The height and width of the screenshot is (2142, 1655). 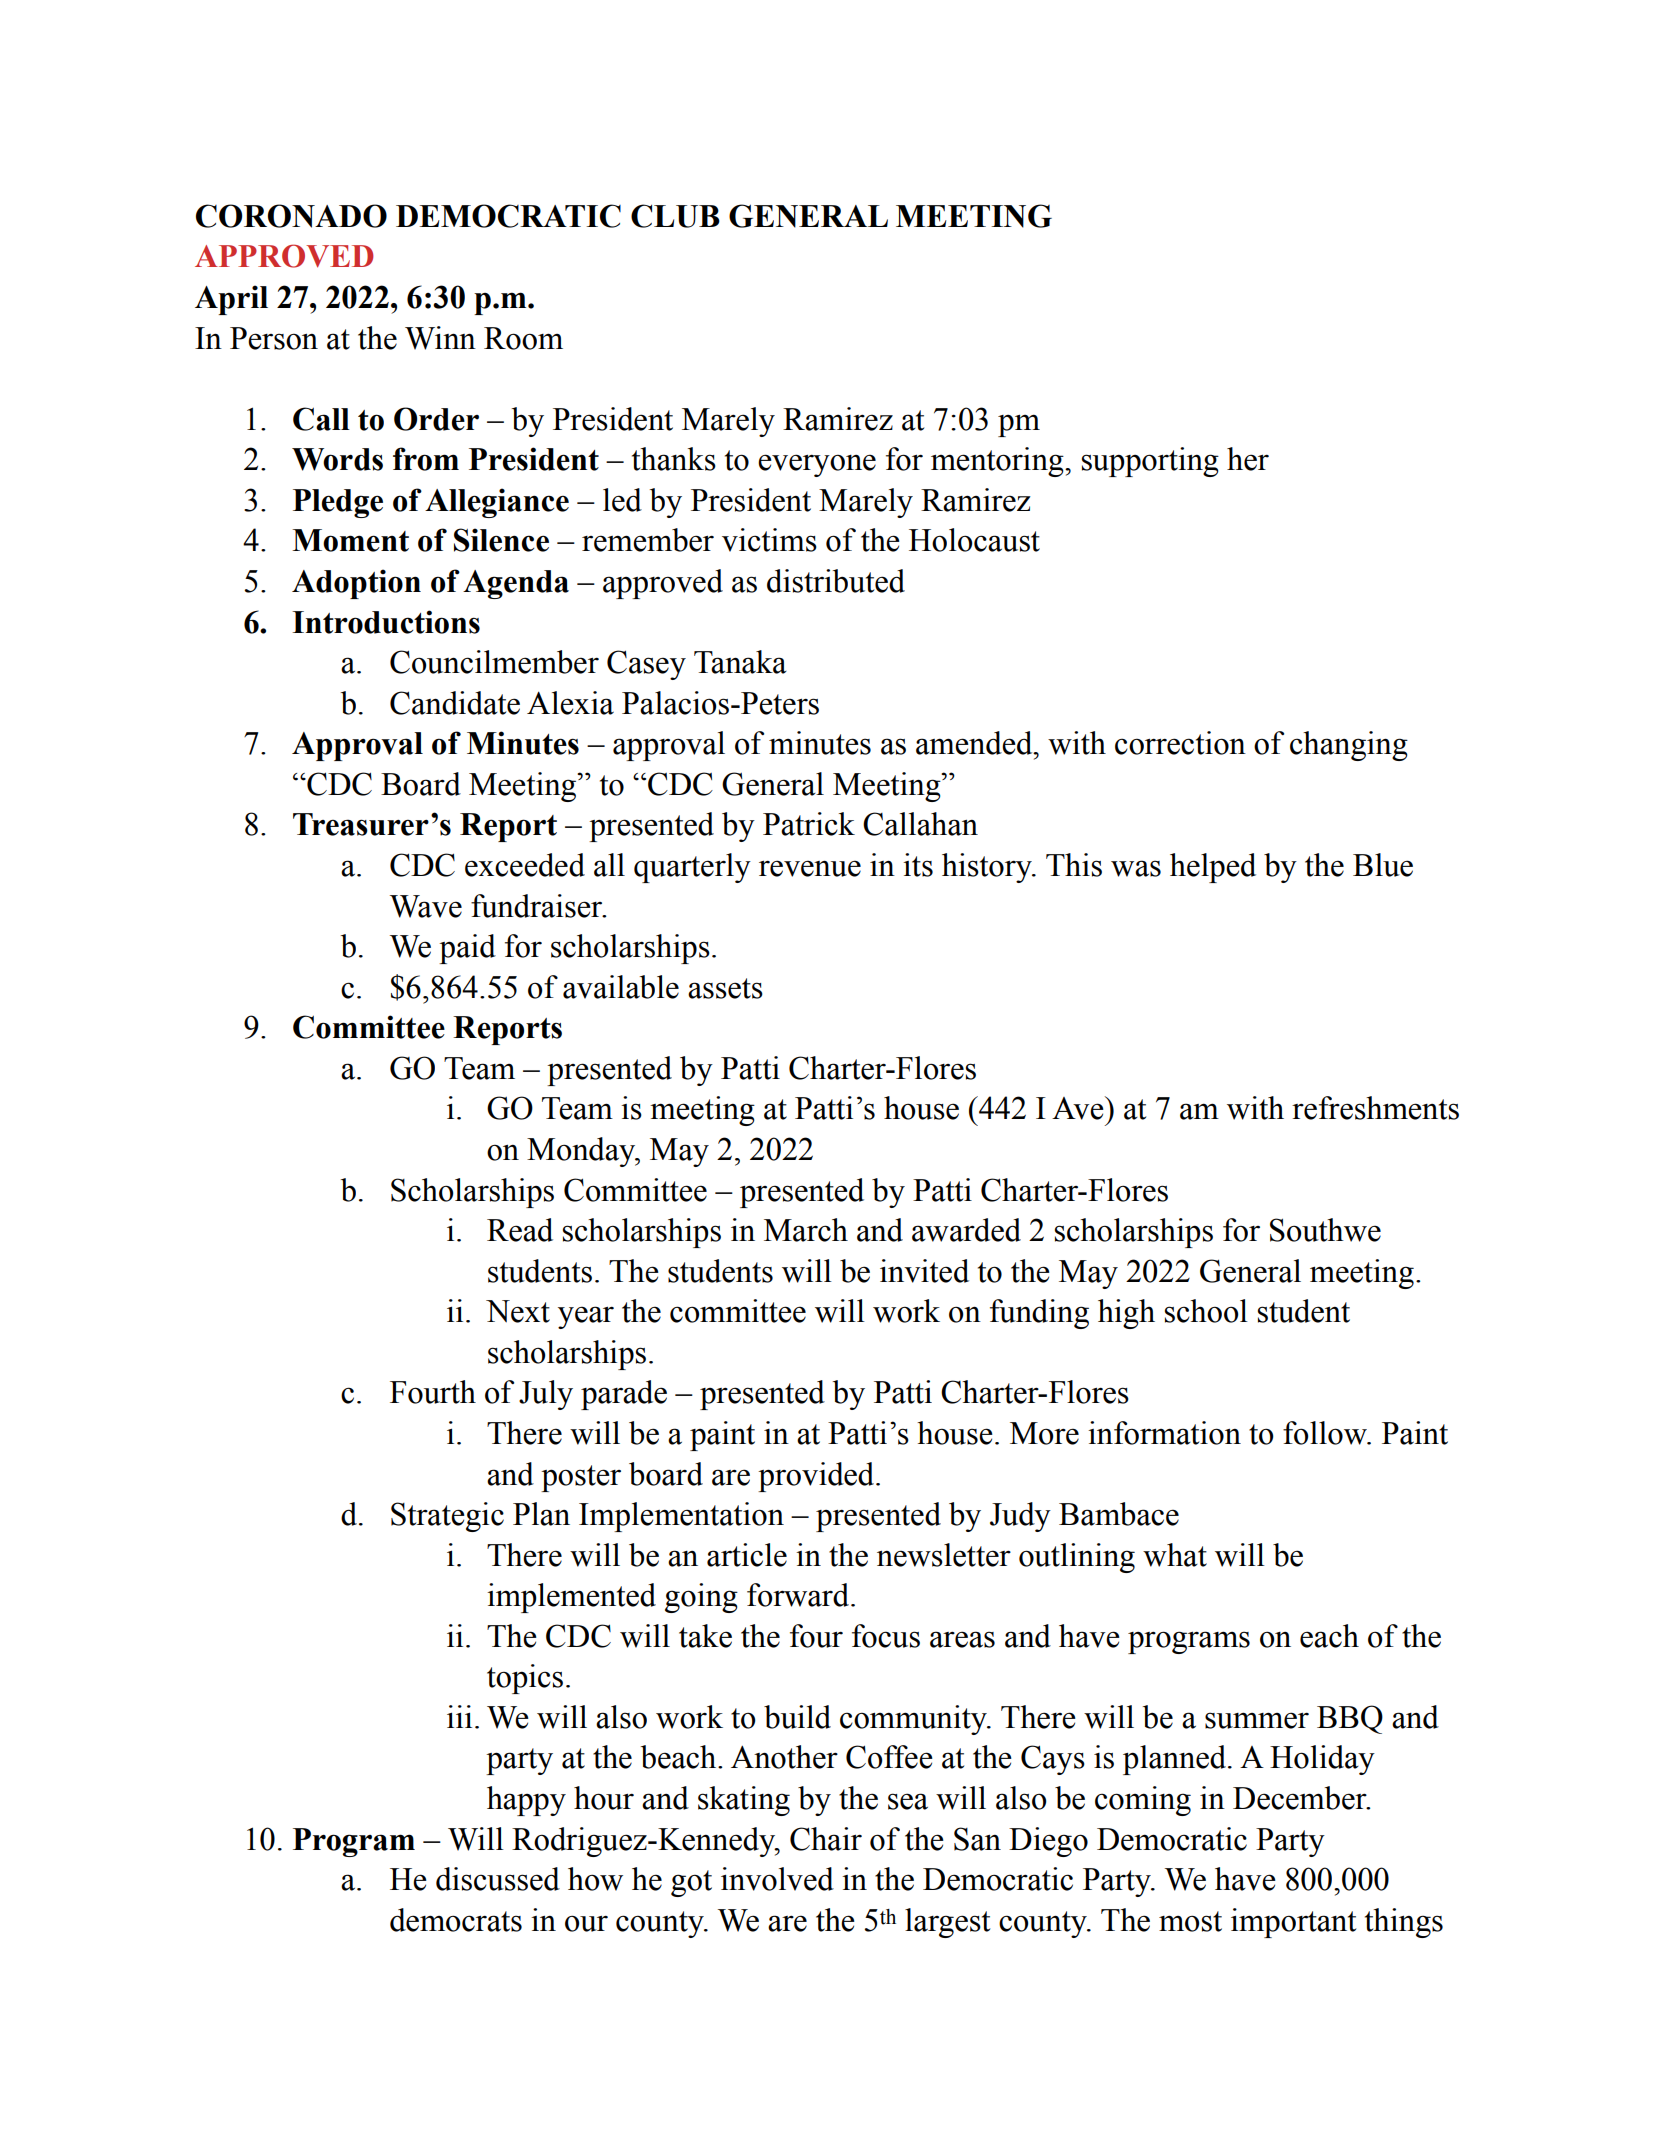 I want to click on Next, so click(x=518, y=1311).
